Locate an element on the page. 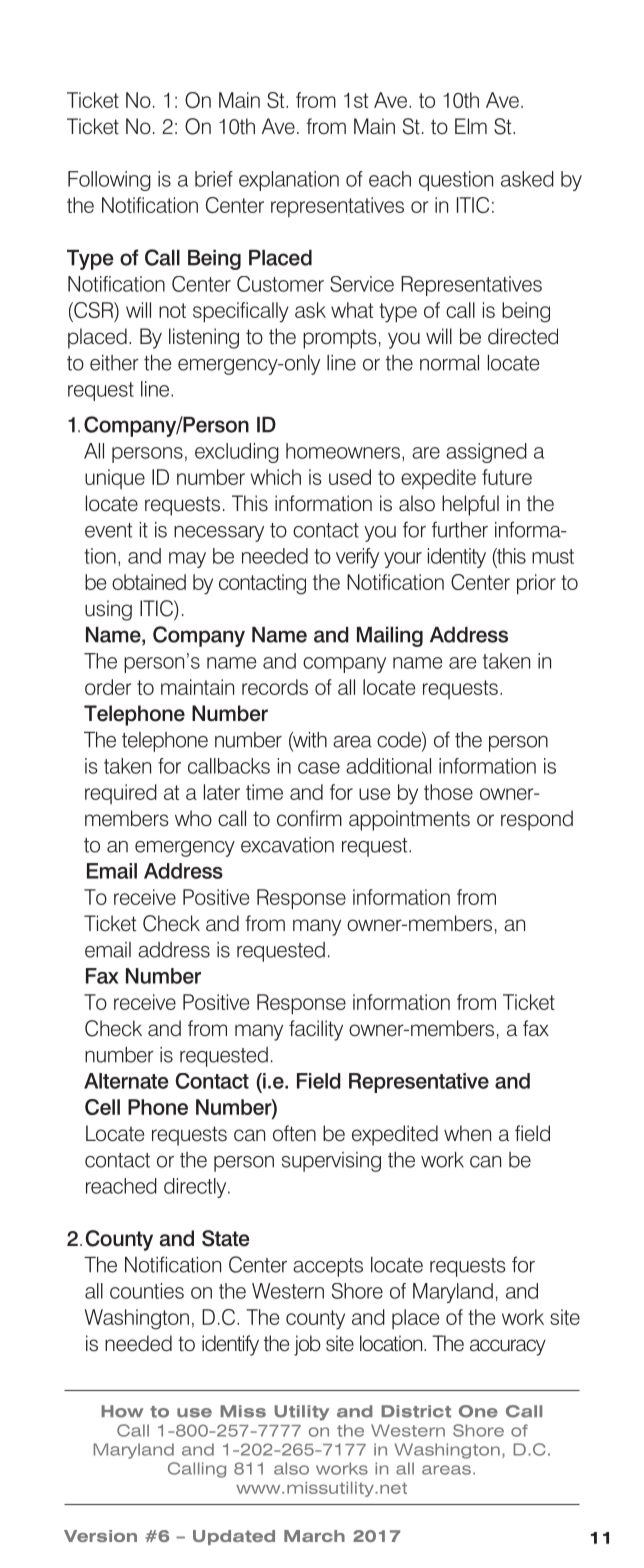 This document has height=1568, width=644. confirm is located at coordinates (309, 818).
